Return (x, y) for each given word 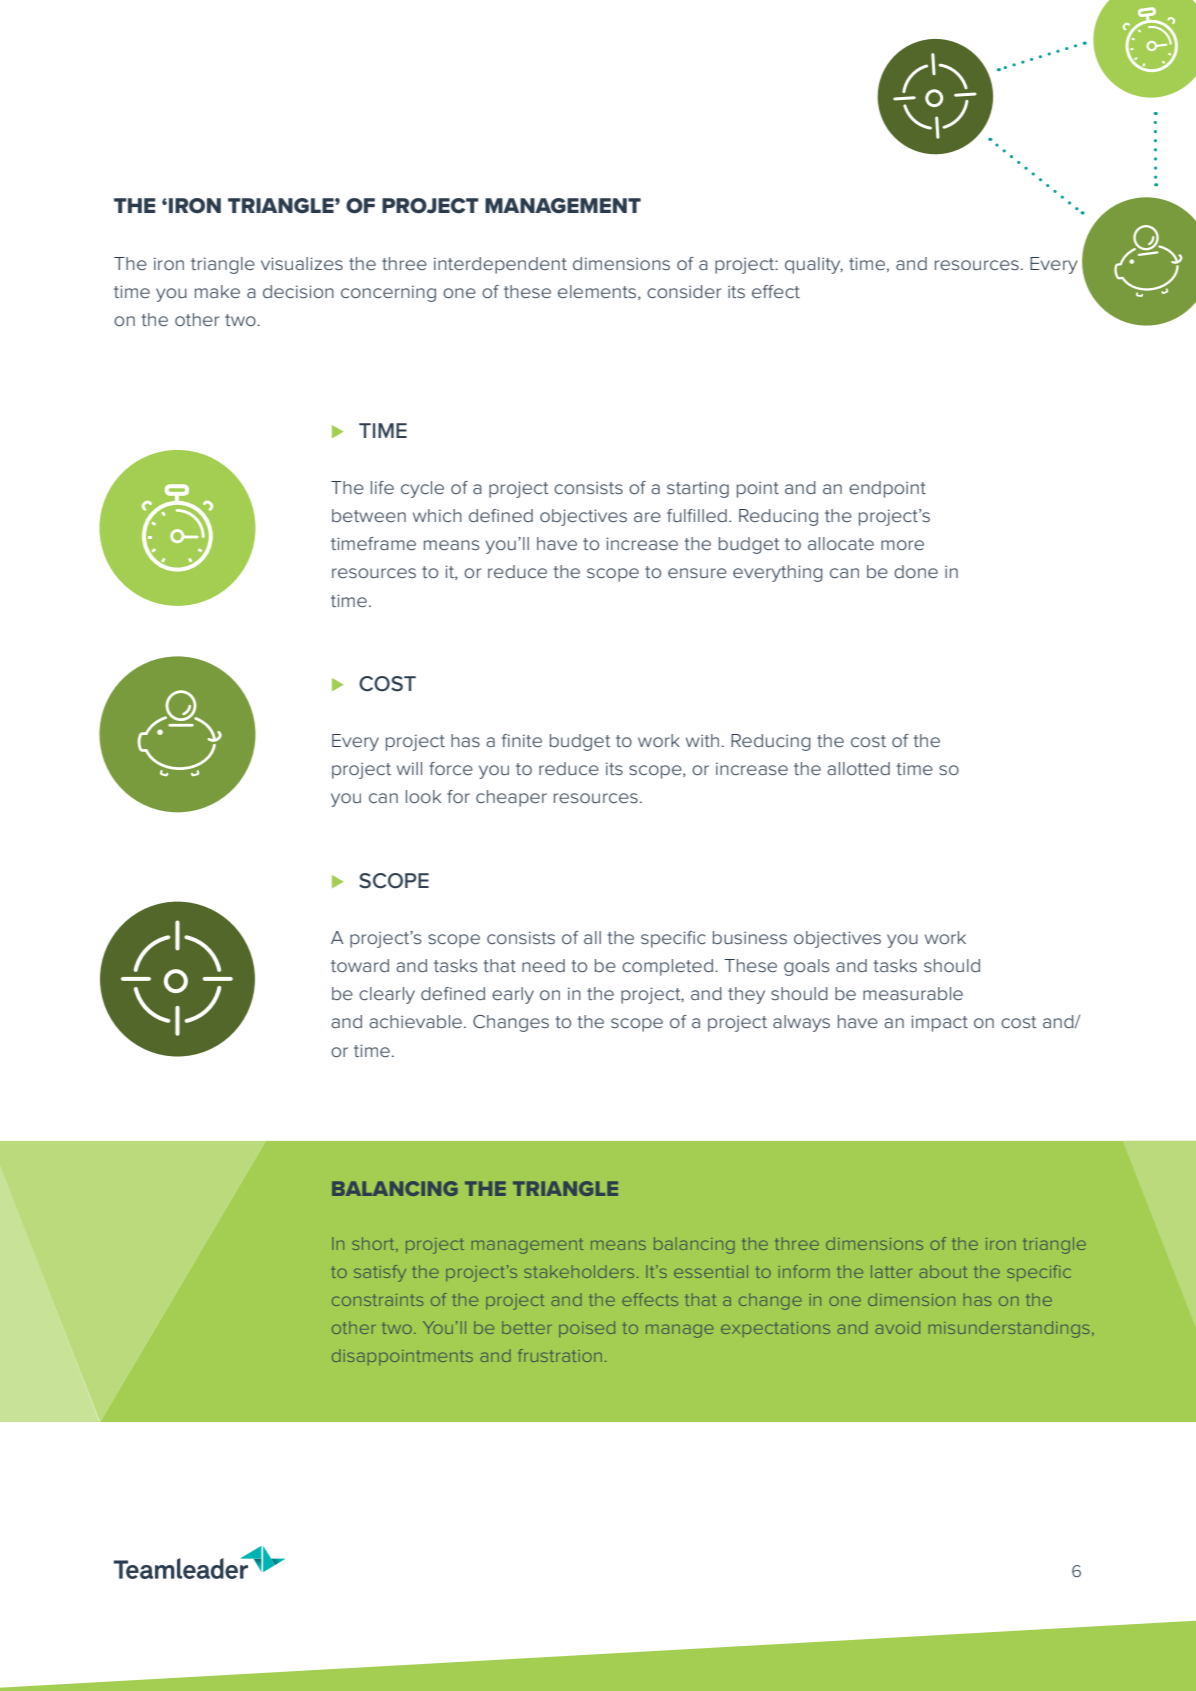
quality (814, 265)
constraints (377, 1300)
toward (360, 965)
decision (298, 291)
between (369, 515)
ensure (697, 573)
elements (598, 292)
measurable (913, 993)
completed (667, 967)
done (916, 571)
